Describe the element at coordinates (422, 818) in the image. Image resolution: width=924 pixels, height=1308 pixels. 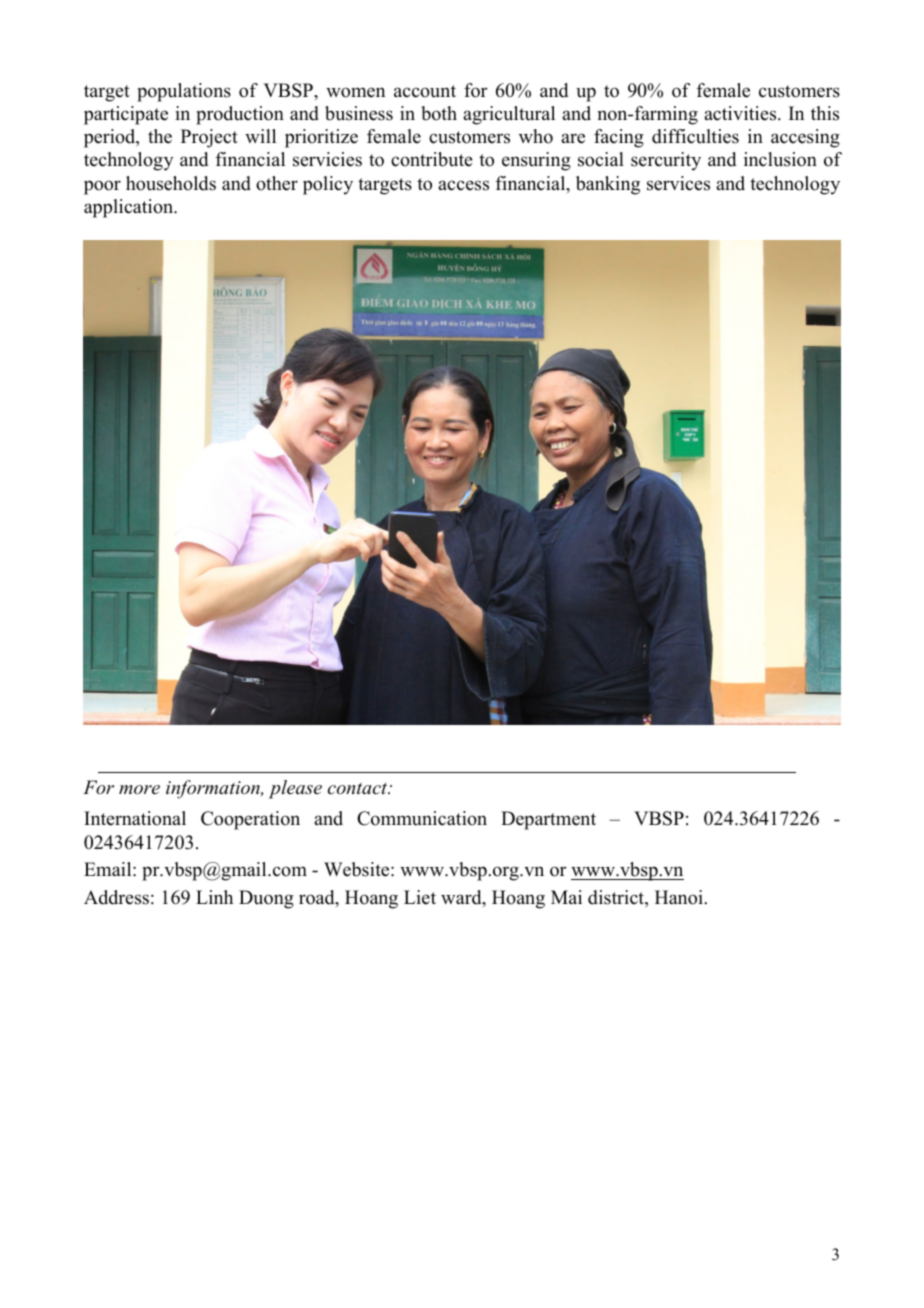
I see `Communication` at that location.
